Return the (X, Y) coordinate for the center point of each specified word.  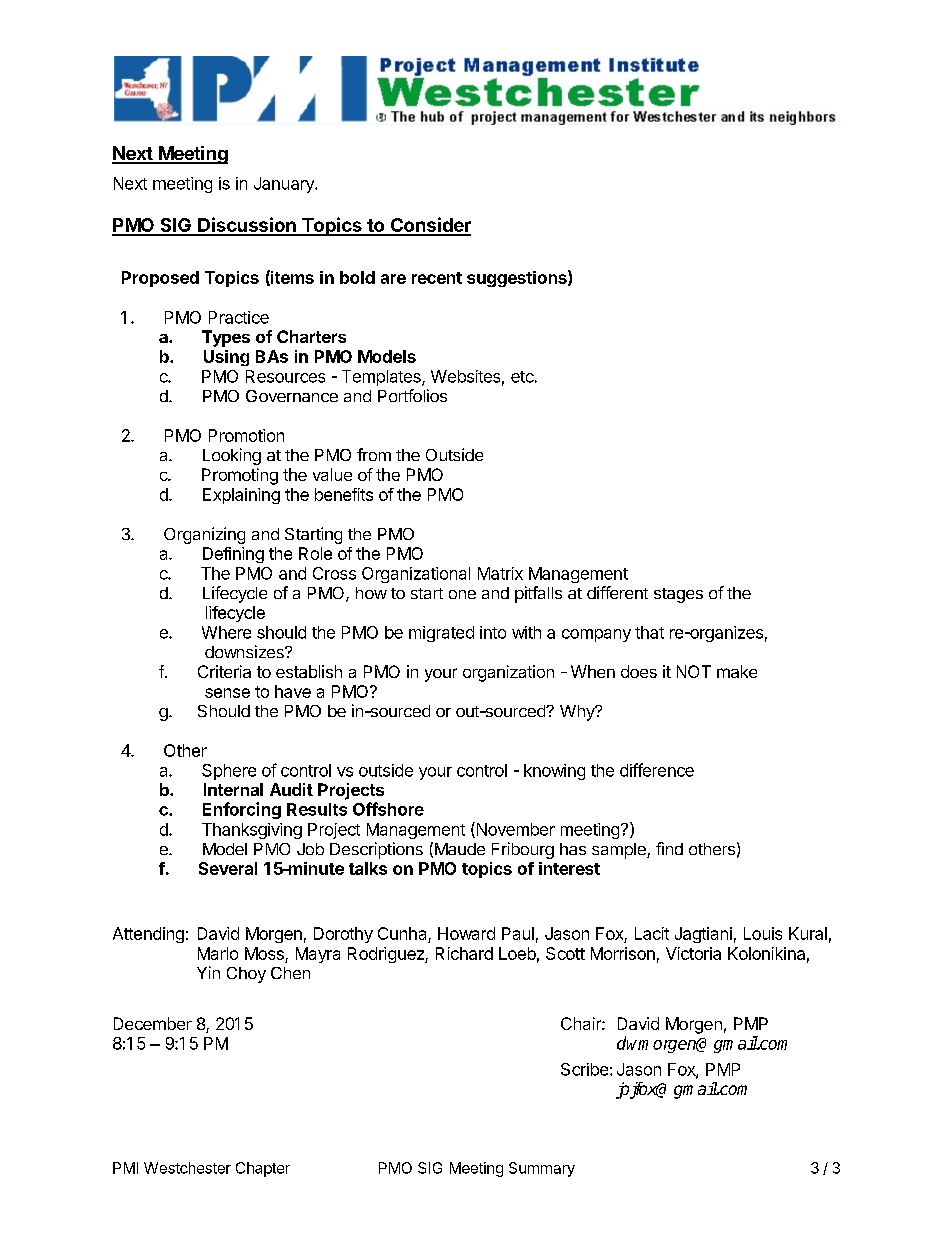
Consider (429, 226)
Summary (542, 1169)
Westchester (187, 1168)
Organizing (204, 535)
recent (437, 278)
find (669, 848)
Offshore (388, 809)
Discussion (247, 226)
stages (678, 595)
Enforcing (242, 810)
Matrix (500, 573)
